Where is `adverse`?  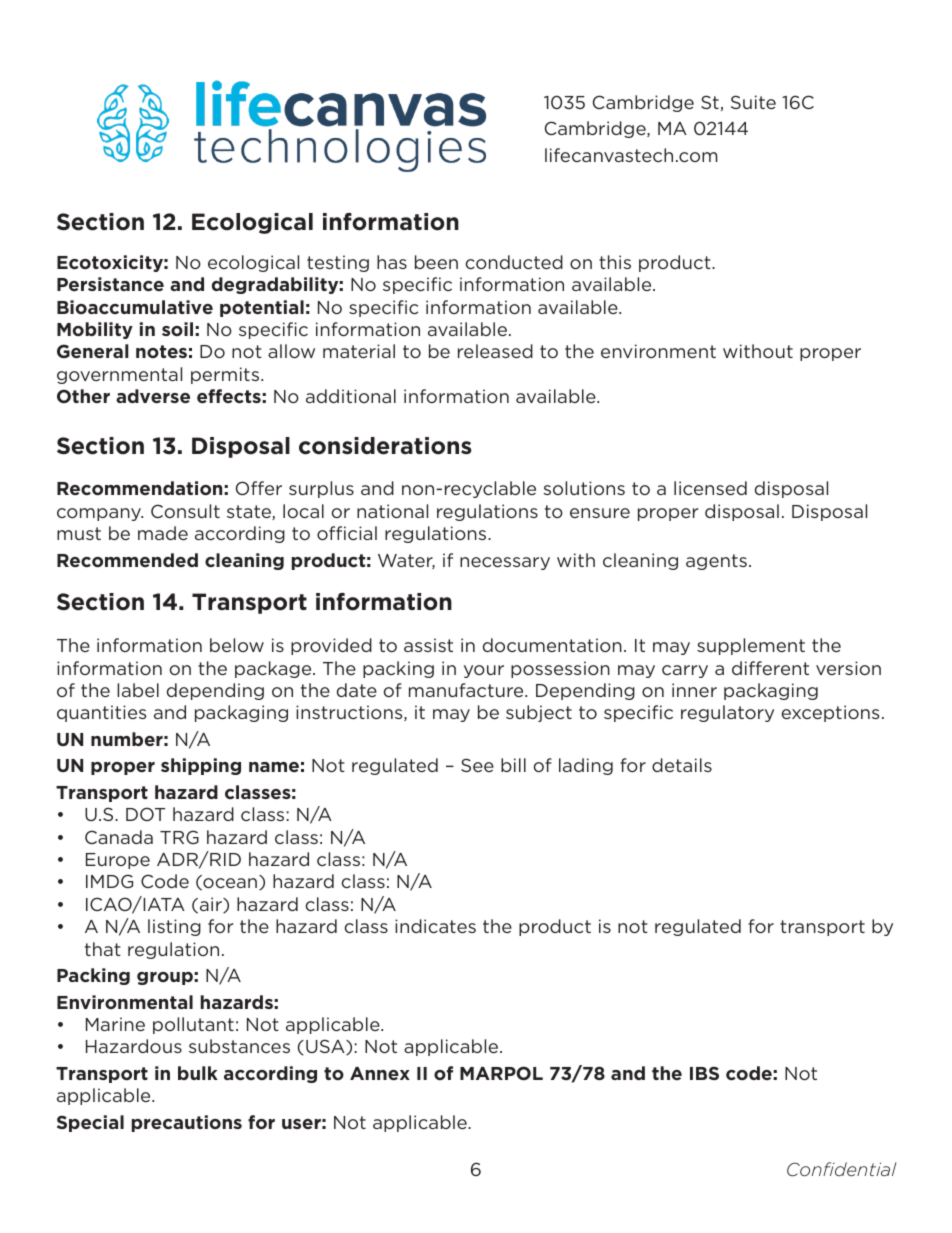
adverse is located at coordinates (153, 396).
